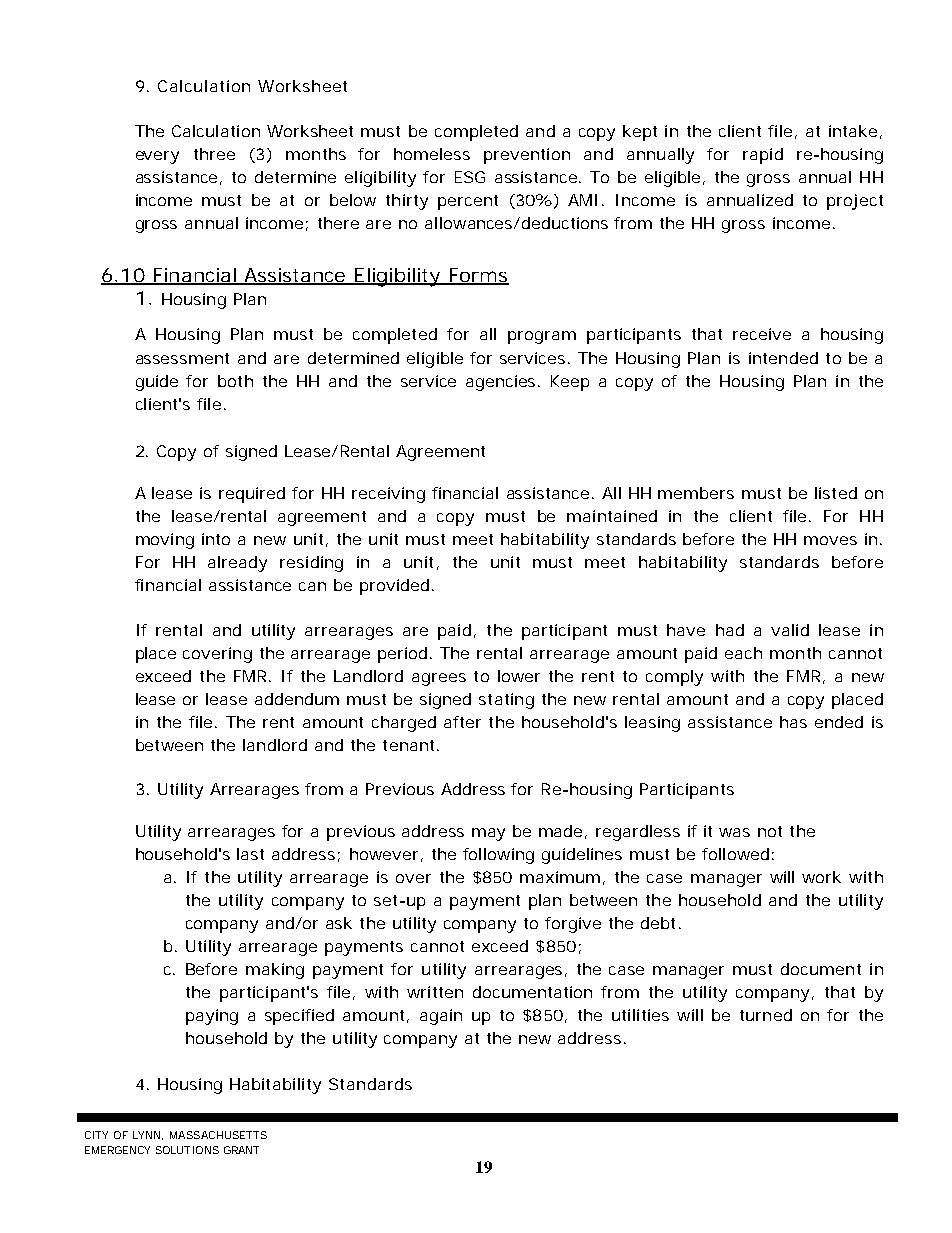  I want to click on provided, so click(394, 587).
